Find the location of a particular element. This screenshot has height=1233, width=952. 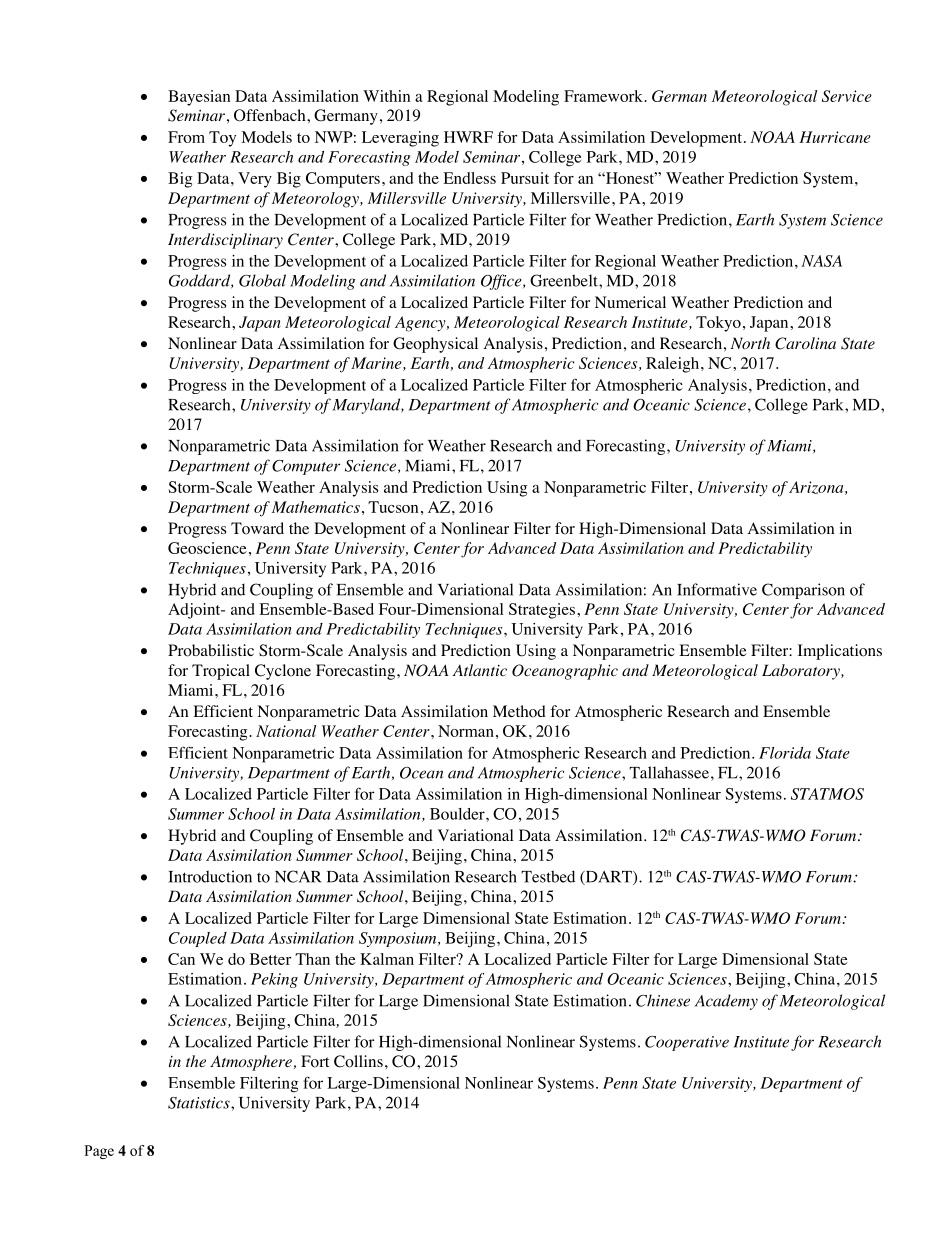

From is located at coordinates (186, 137).
